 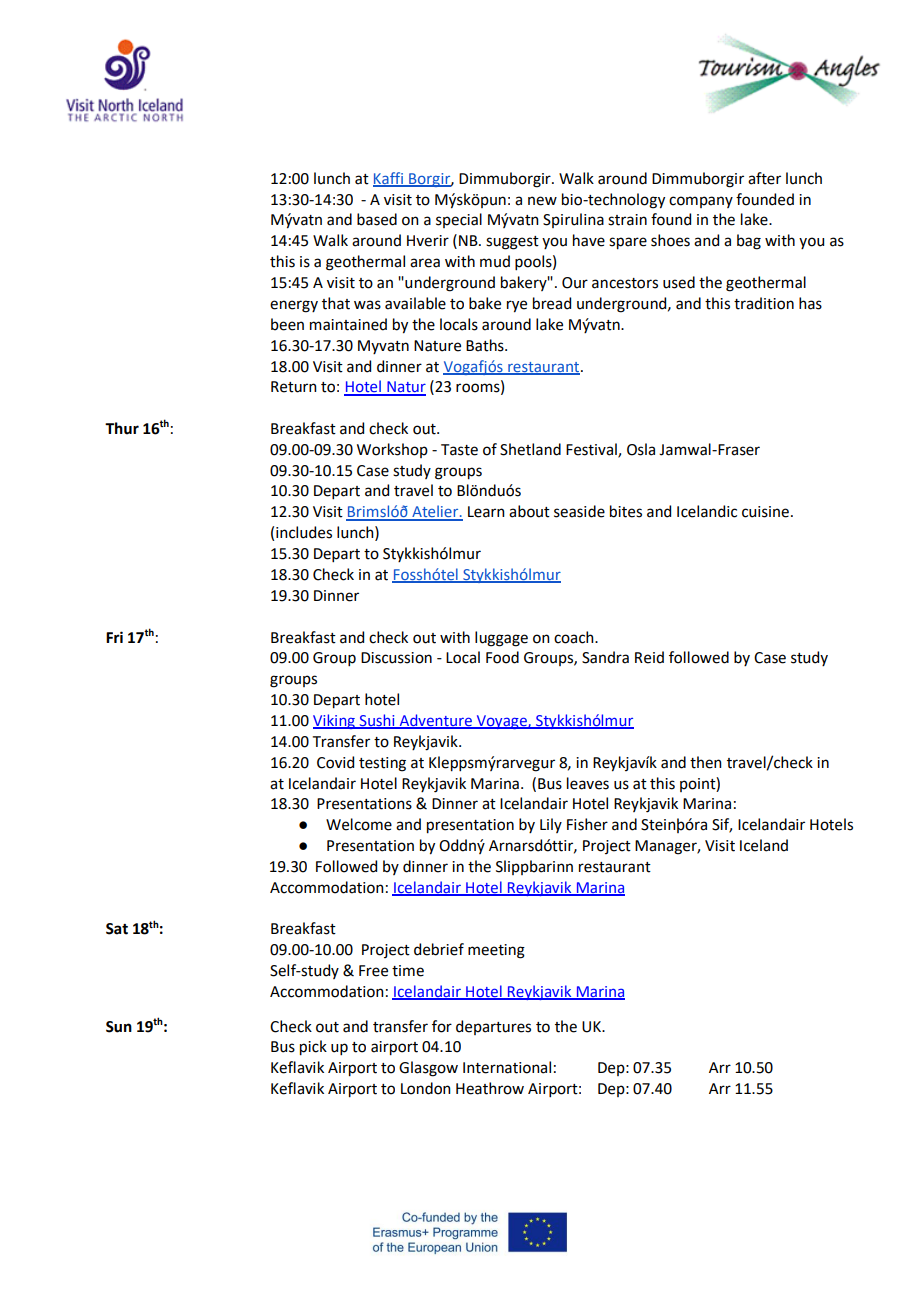 I want to click on special, so click(x=459, y=220).
